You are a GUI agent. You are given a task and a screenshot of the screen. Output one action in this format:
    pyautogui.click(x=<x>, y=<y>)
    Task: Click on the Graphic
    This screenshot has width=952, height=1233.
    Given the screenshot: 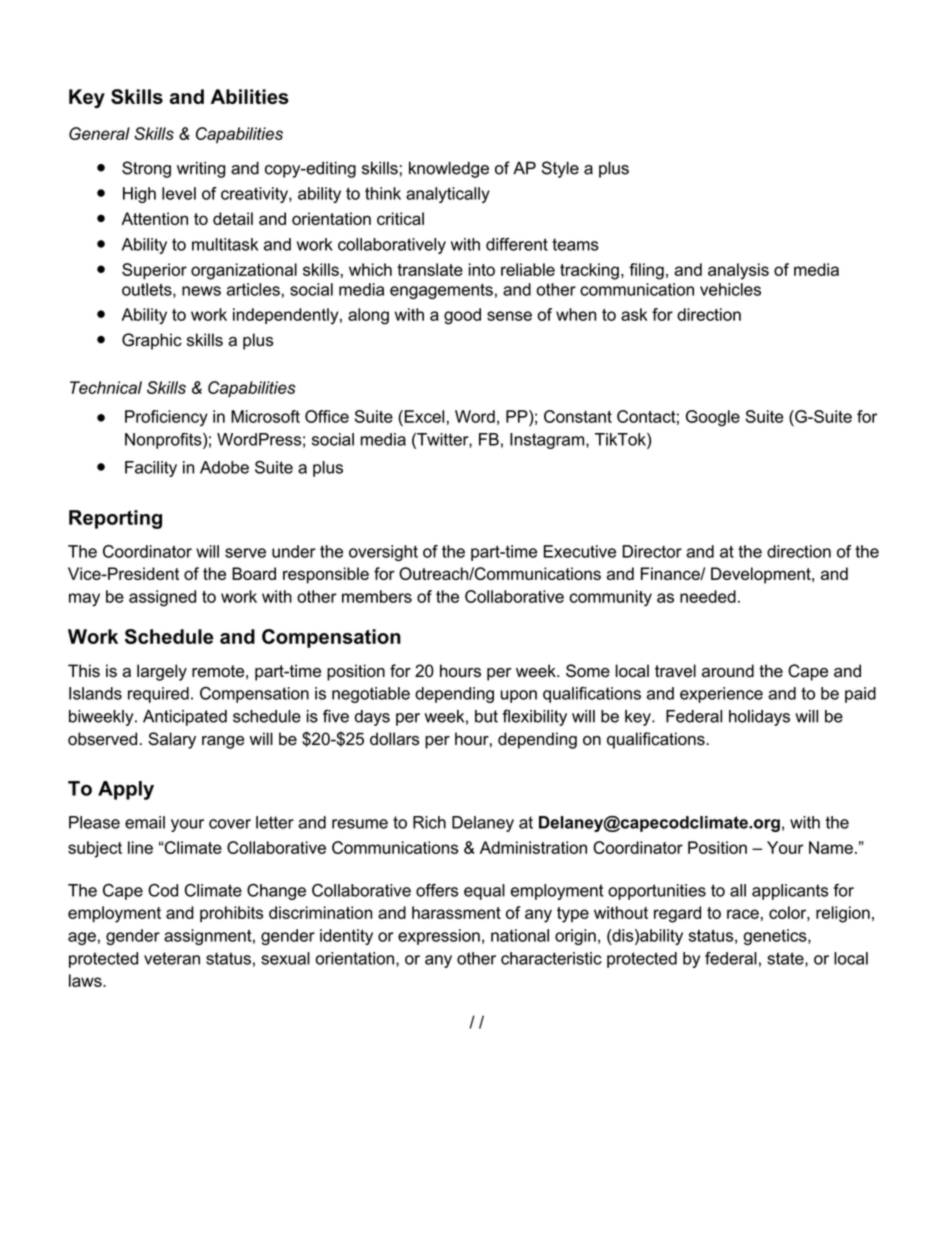 What is the action you would take?
    pyautogui.click(x=152, y=341)
